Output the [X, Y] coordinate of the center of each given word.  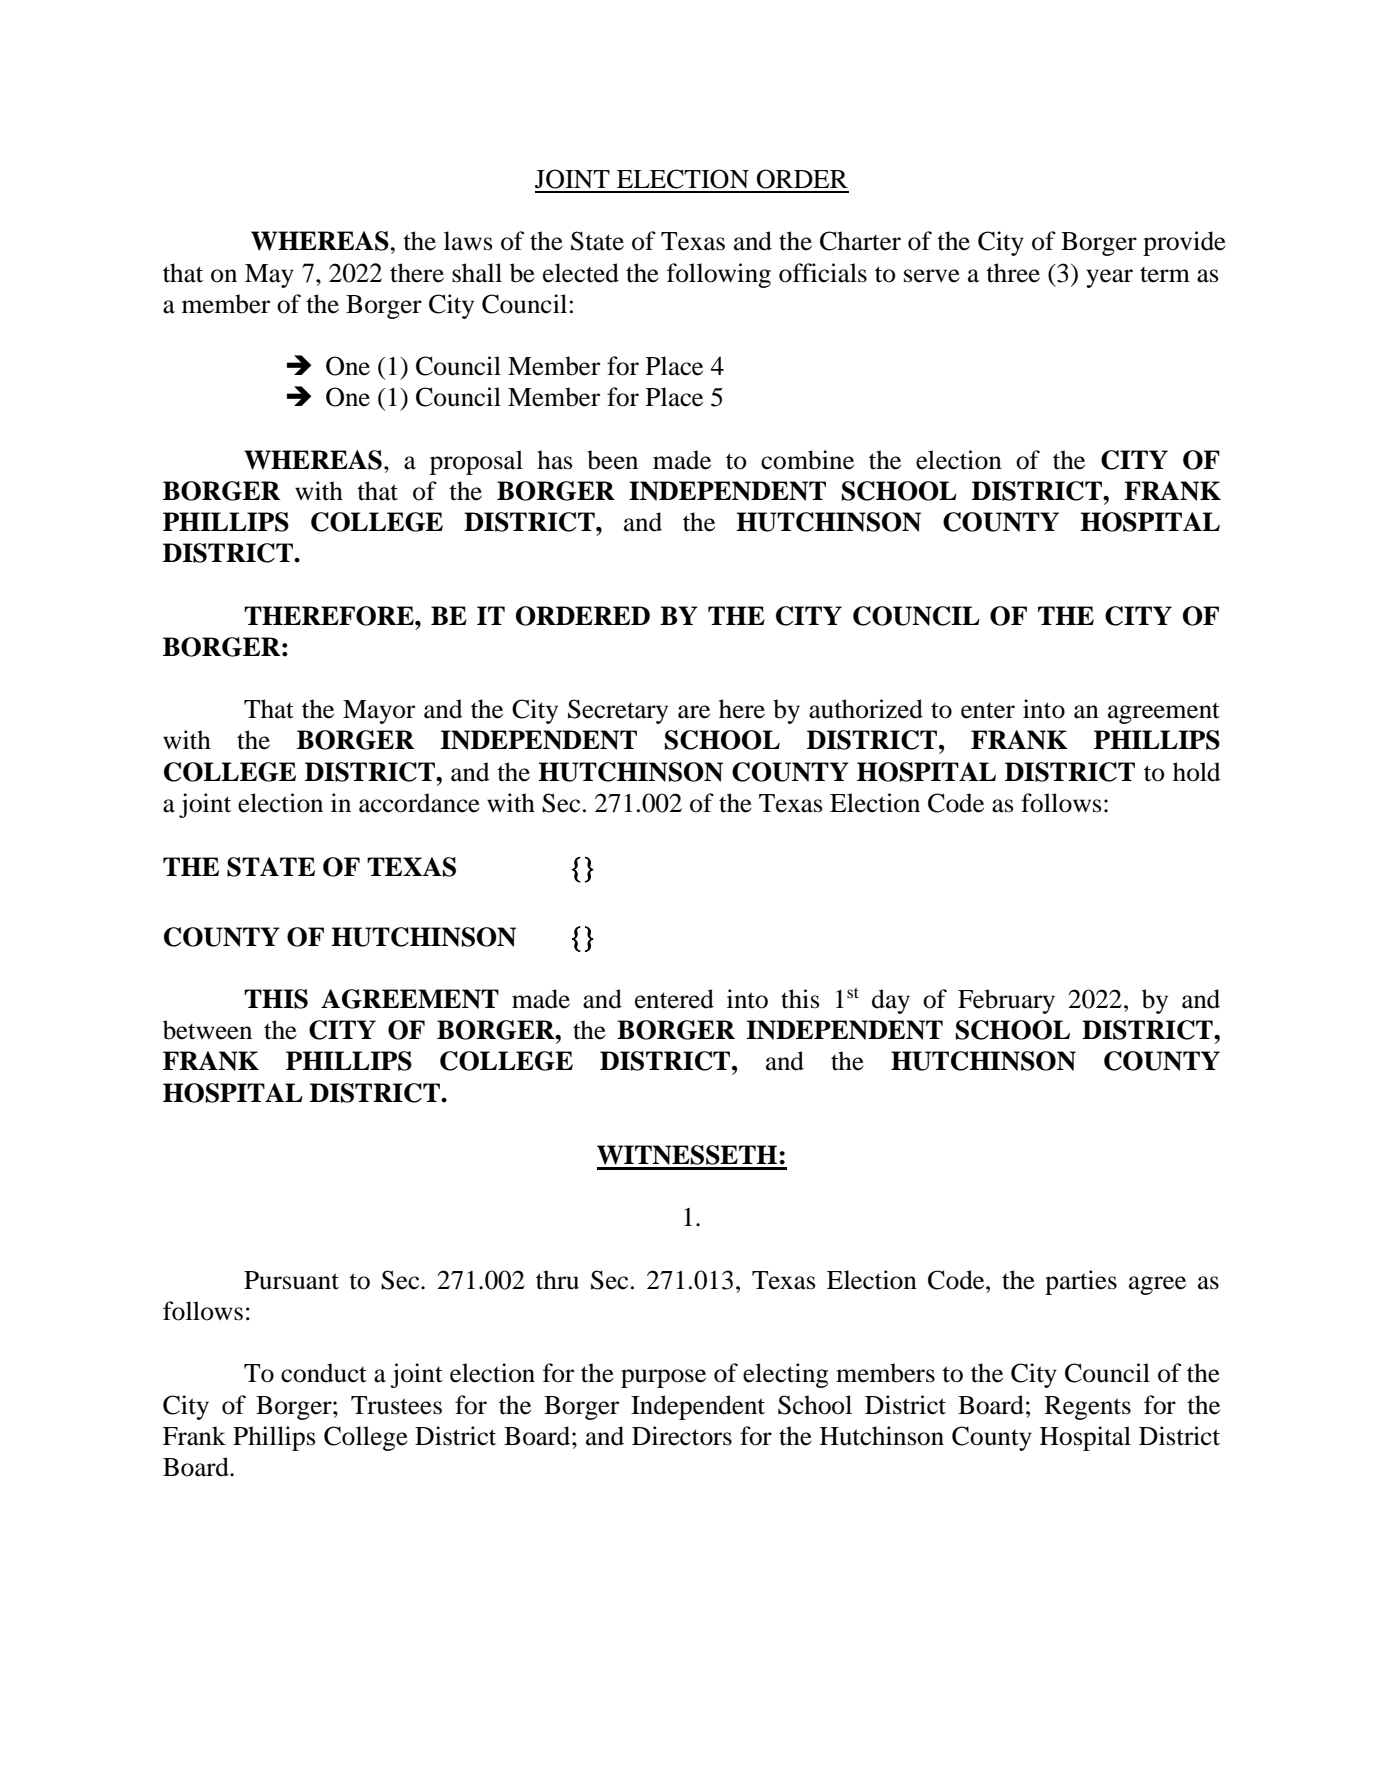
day [891, 1001]
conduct [324, 1373]
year [1109, 278]
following [719, 275]
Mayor [379, 712]
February [1006, 1001]
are [694, 712]
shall [477, 273]
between [207, 1030]
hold [1197, 772]
